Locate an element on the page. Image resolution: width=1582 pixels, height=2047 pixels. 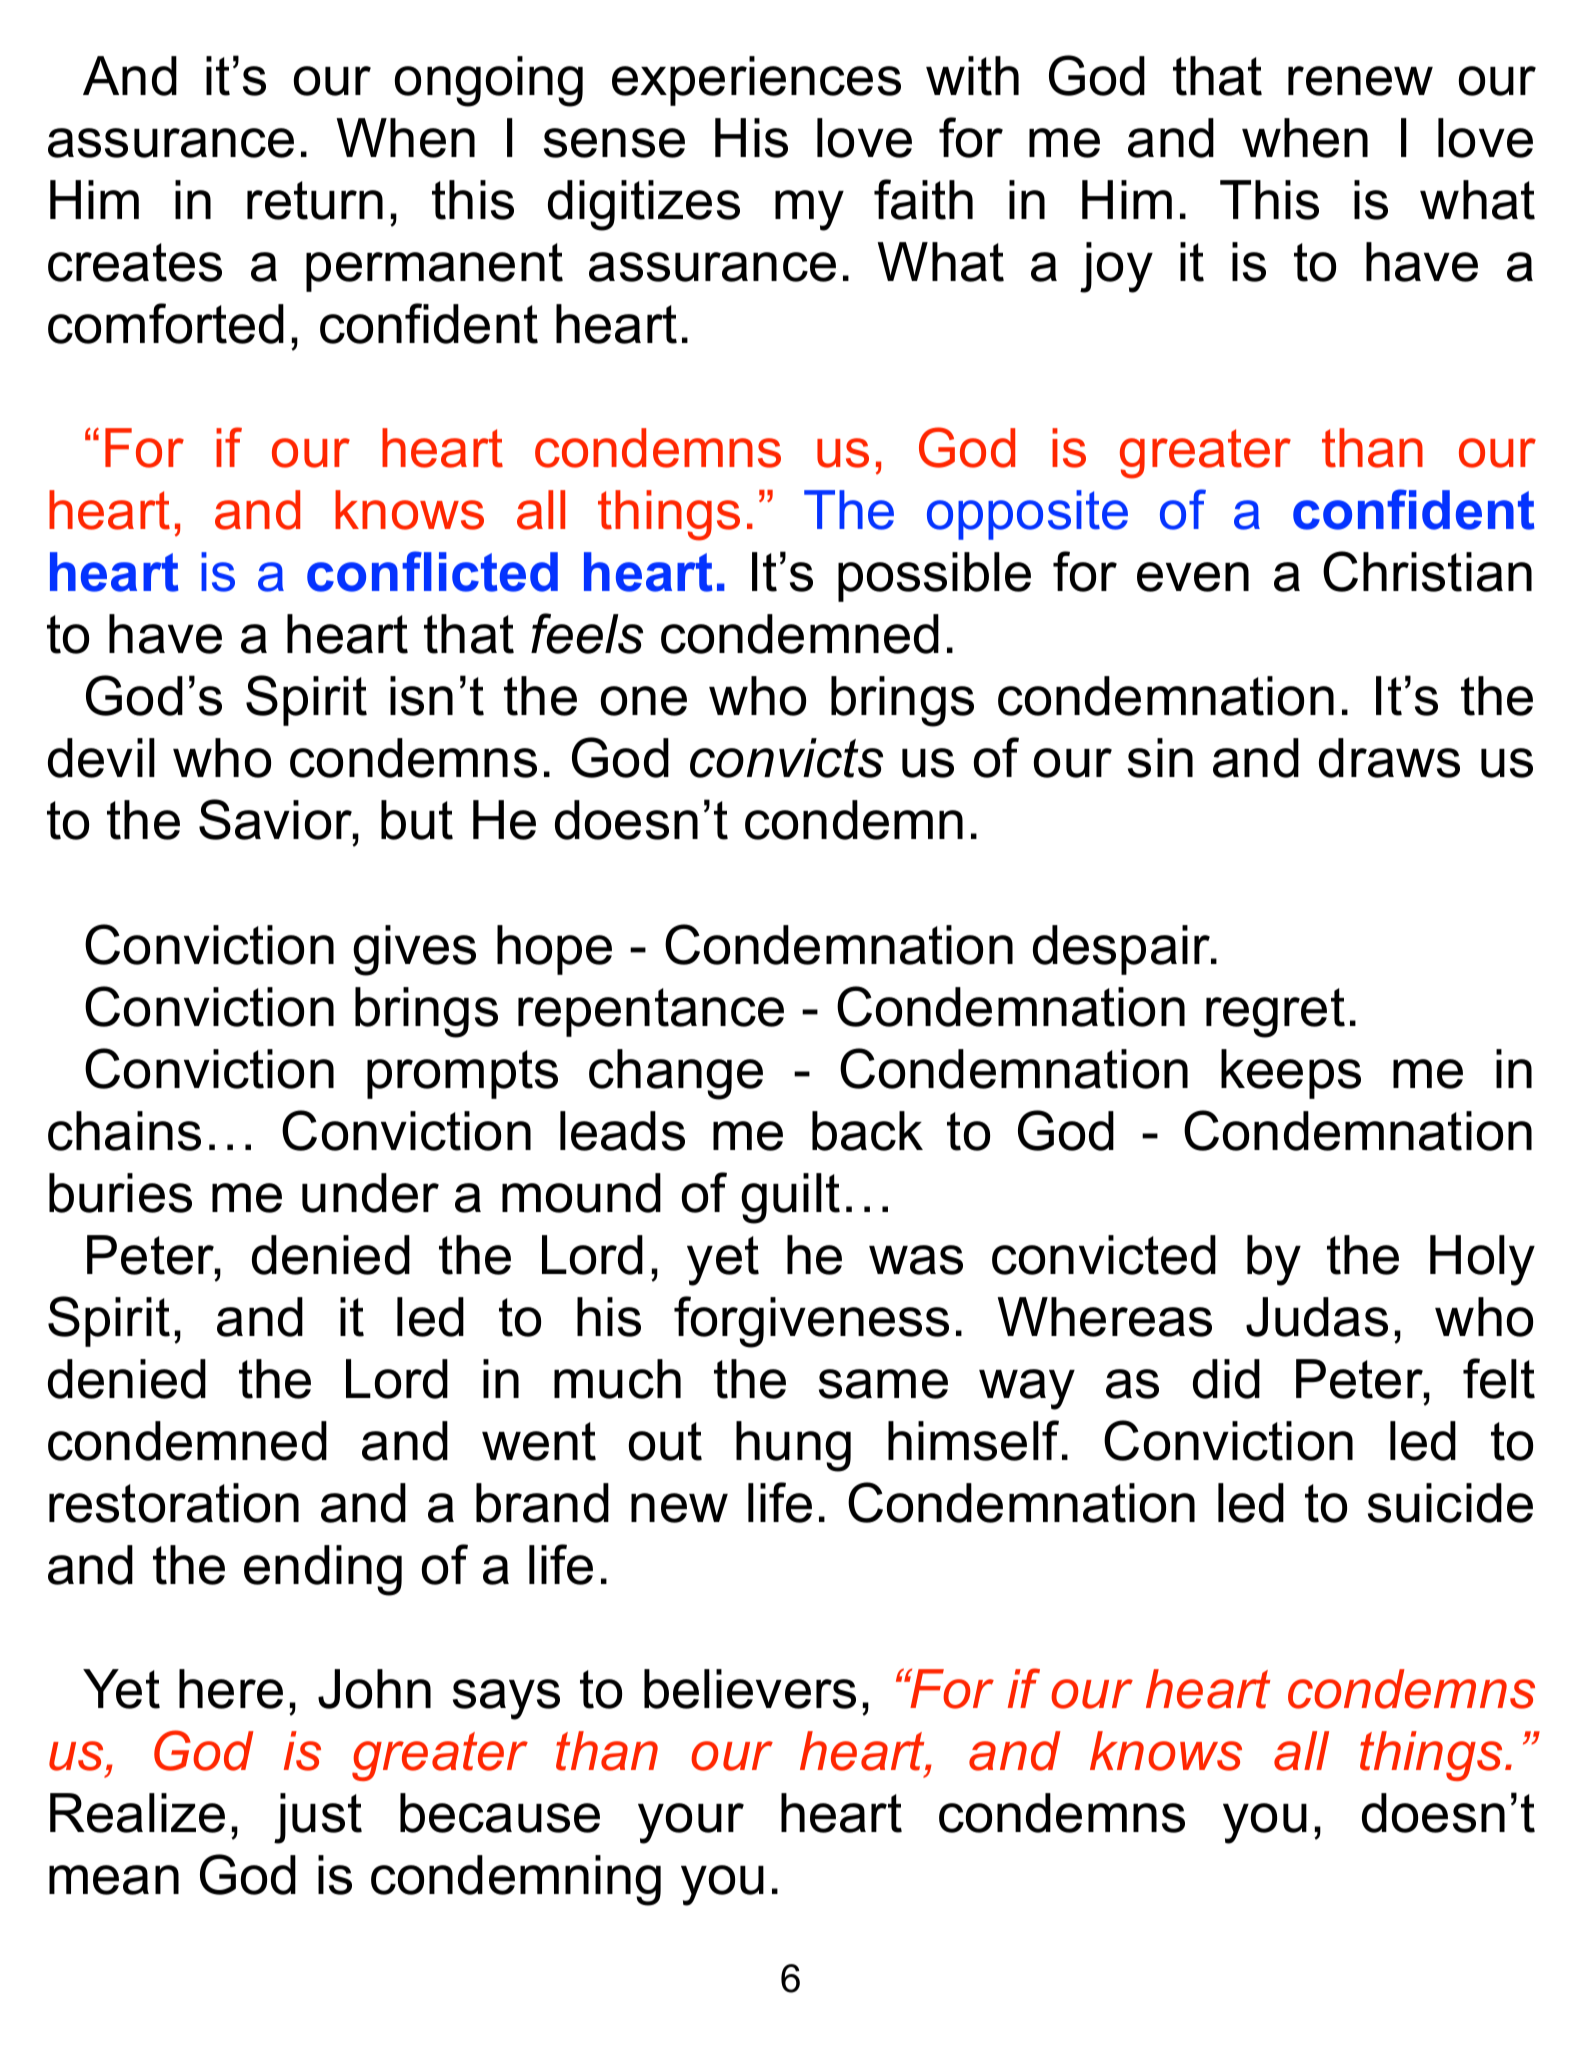
your is located at coordinates (691, 1823).
